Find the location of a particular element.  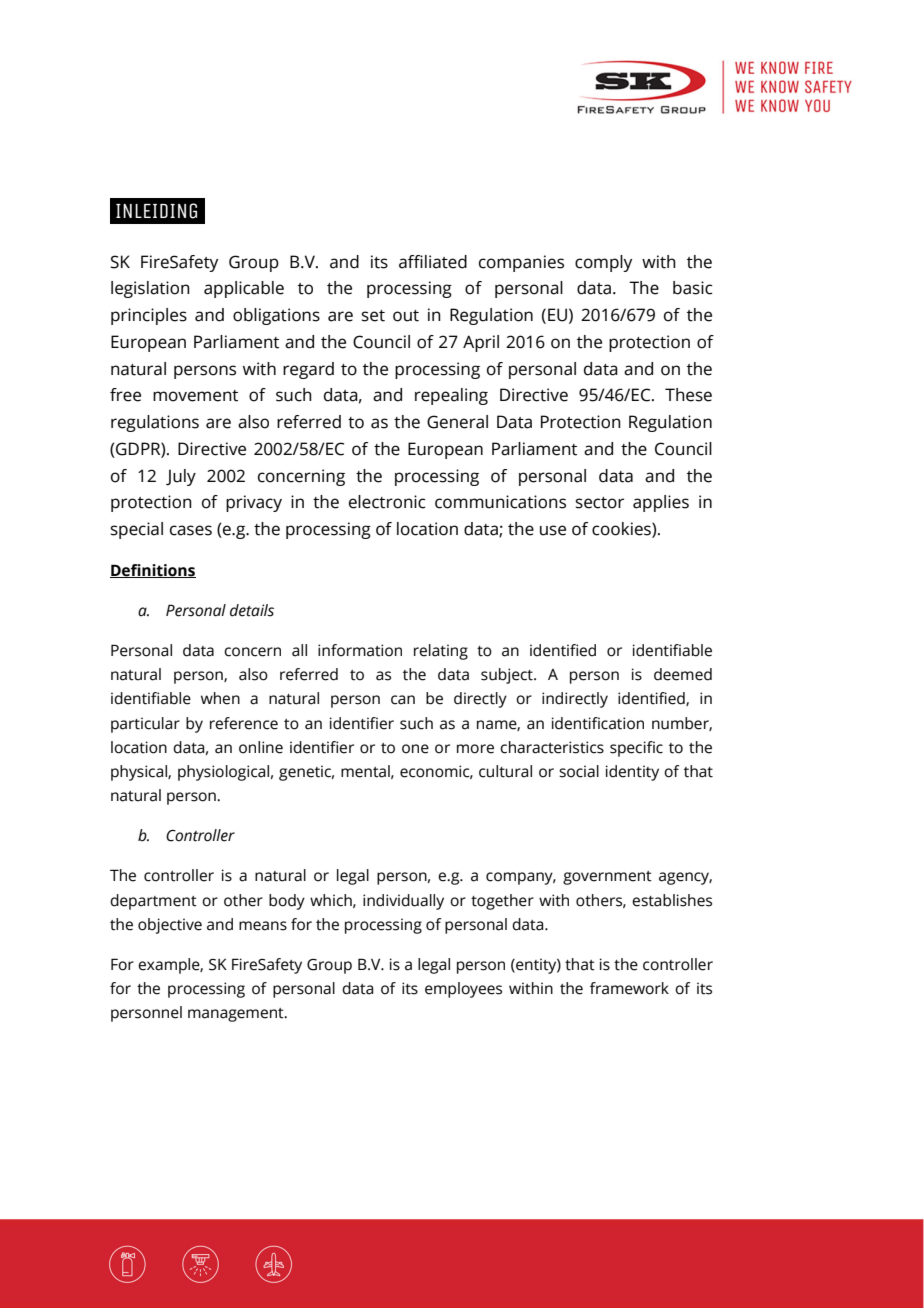

comply is located at coordinates (603, 263).
